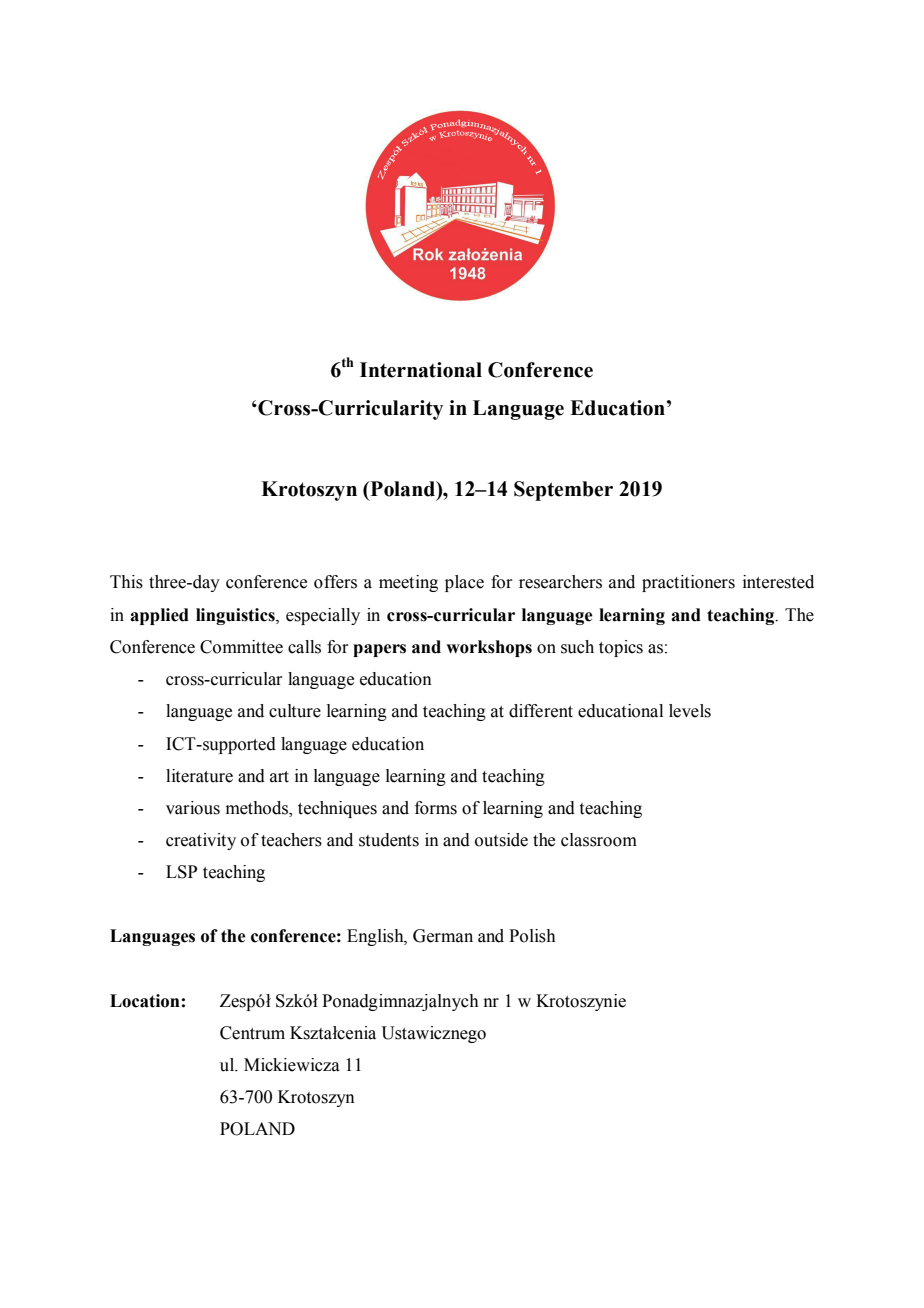 The width and height of the page is (924, 1308). Describe the element at coordinates (532, 936) in the page. I see `Polish` at that location.
